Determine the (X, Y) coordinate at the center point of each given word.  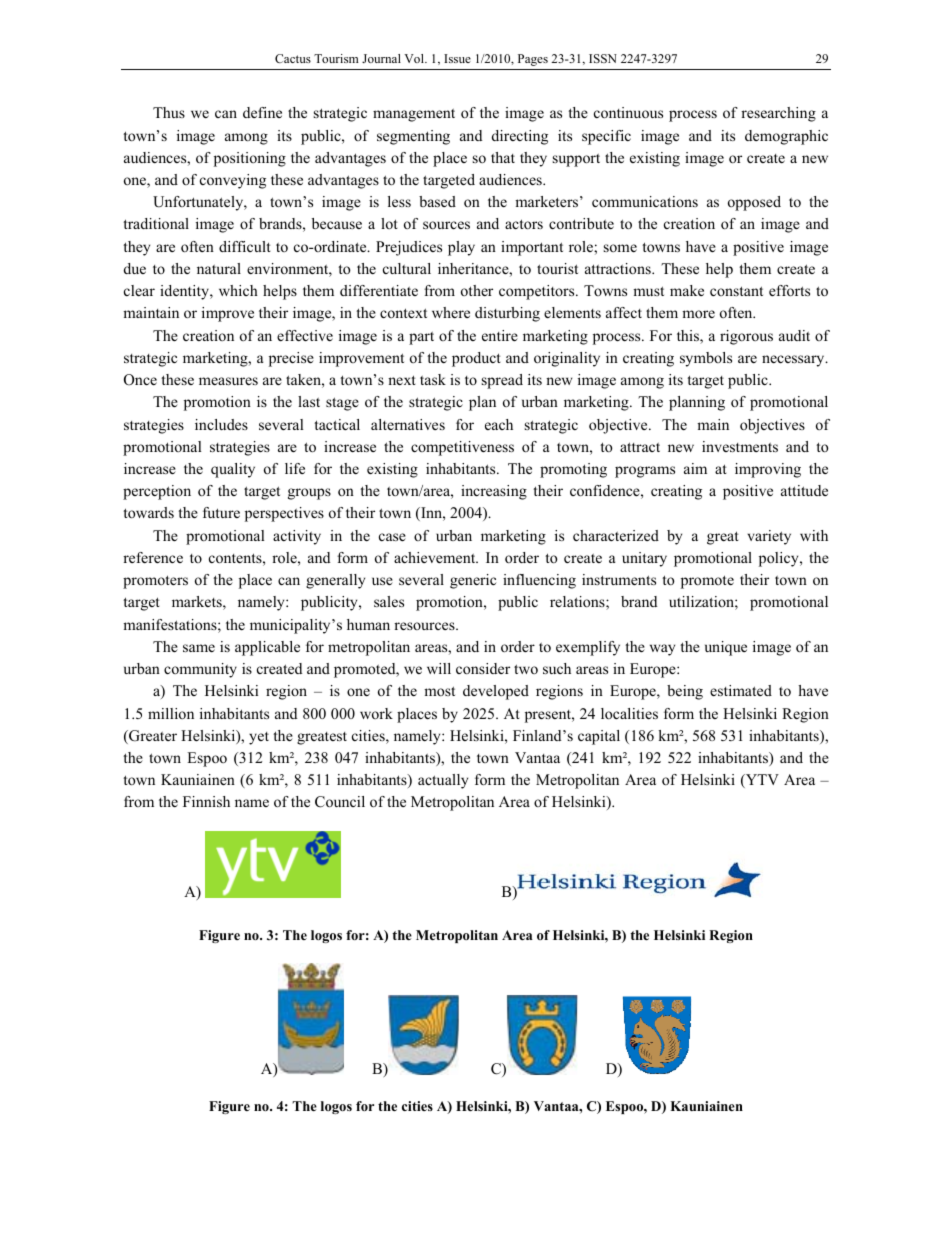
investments (740, 446)
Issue (457, 58)
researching (778, 114)
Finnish (206, 801)
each (499, 424)
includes (221, 424)
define (262, 112)
